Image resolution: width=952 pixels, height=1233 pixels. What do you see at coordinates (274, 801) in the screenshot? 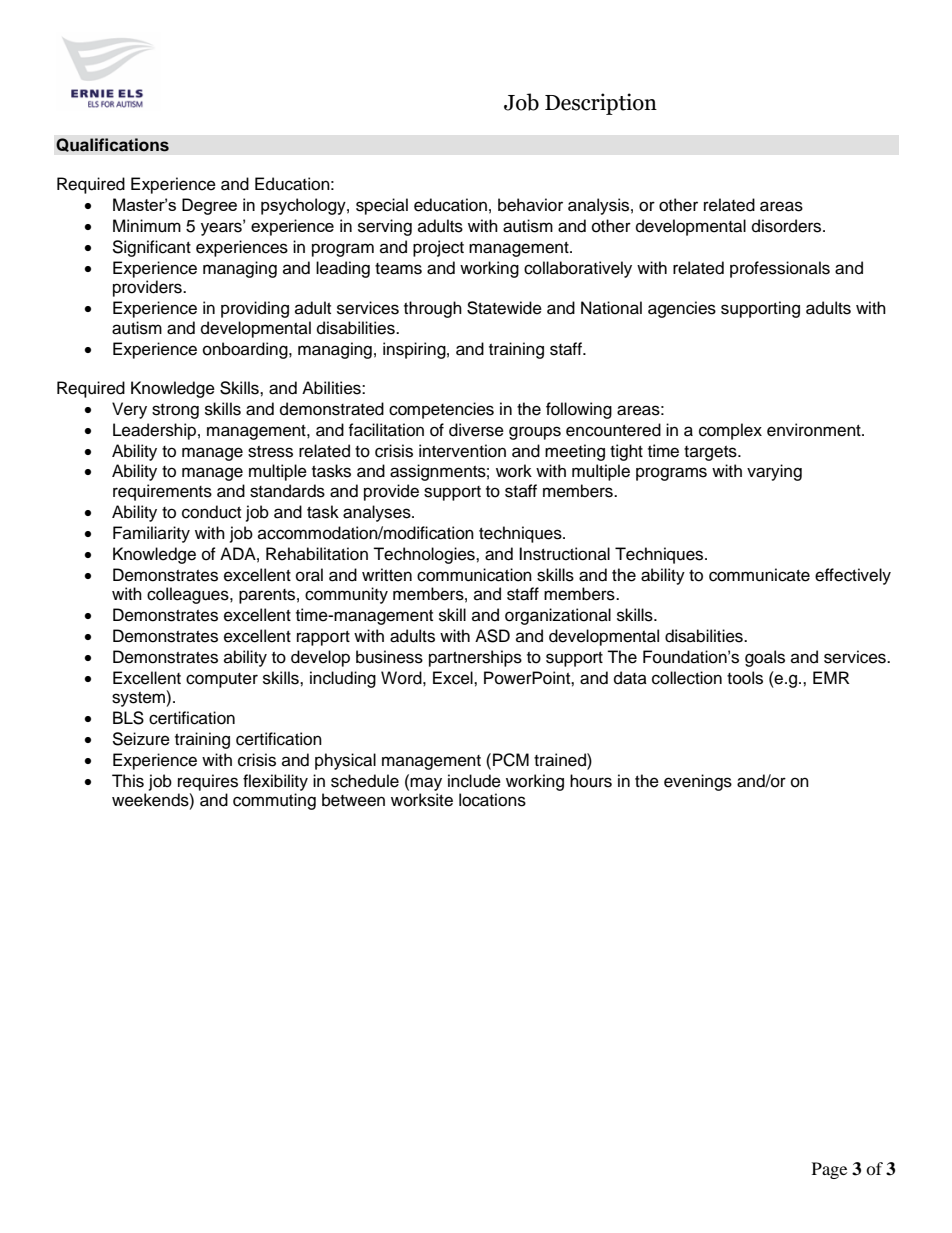
I see `commuting` at bounding box center [274, 801].
